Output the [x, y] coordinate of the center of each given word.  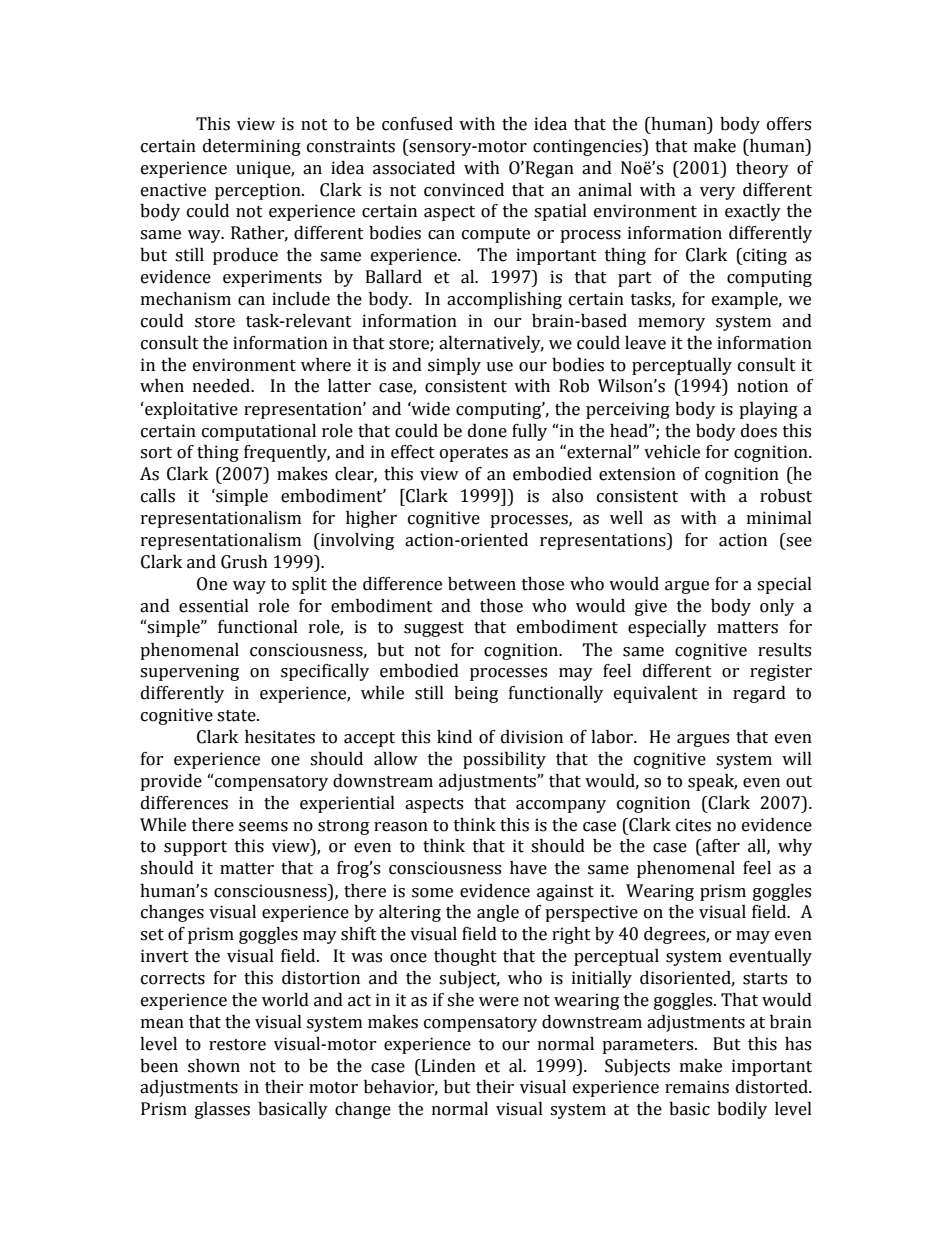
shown [214, 1066]
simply [454, 366]
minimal [779, 518]
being [476, 694]
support [195, 848]
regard [759, 694]
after [720, 846]
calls [158, 496]
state [237, 716]
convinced [464, 190]
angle [498, 913]
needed [223, 386]
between [482, 584]
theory [762, 169]
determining [252, 147]
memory [671, 324]
